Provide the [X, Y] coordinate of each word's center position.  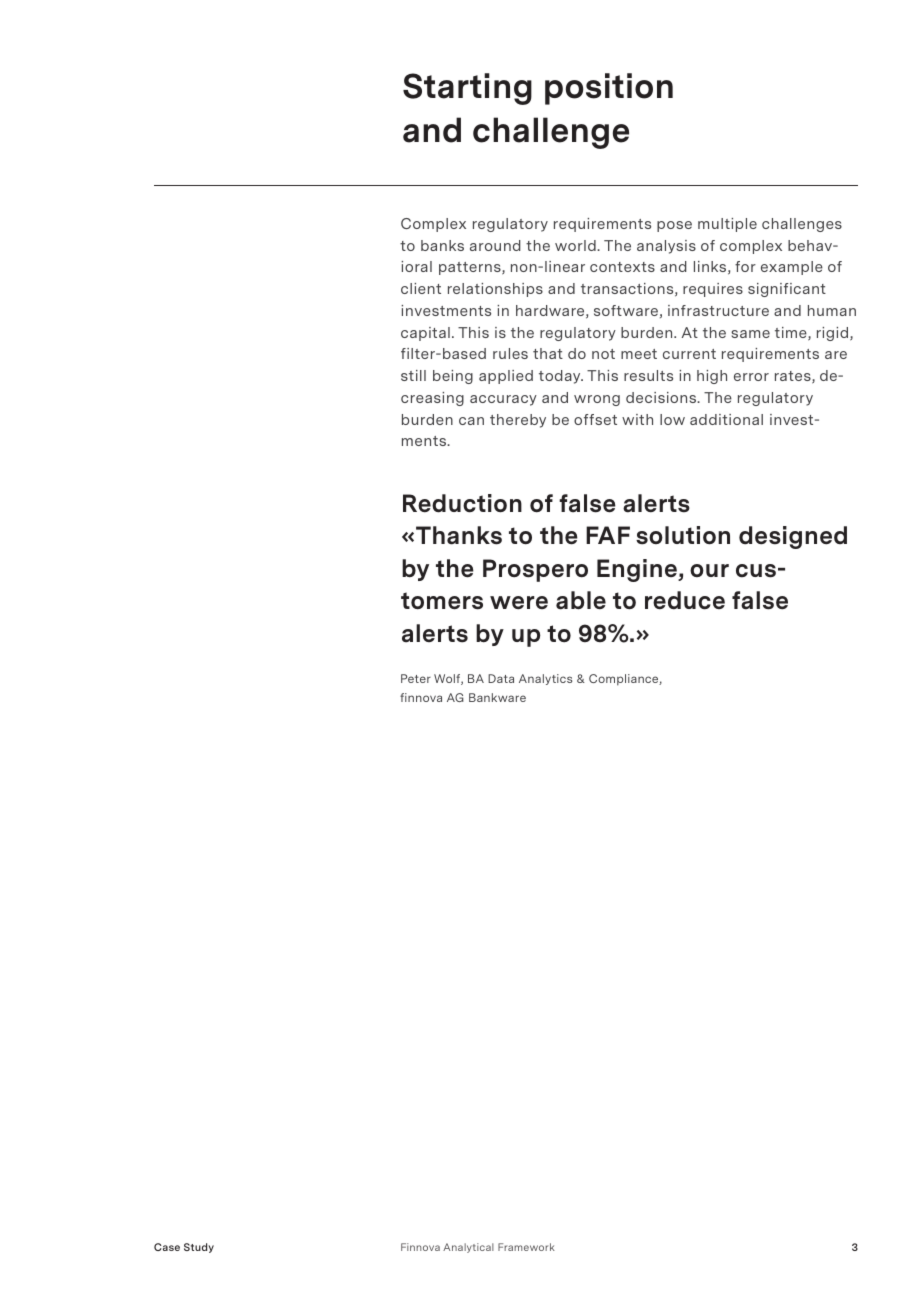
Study [199, 1248]
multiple [727, 225]
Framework [526, 1247]
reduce [685, 600]
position [609, 89]
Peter [416, 678]
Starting [467, 89]
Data [501, 678]
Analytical [468, 1248]
